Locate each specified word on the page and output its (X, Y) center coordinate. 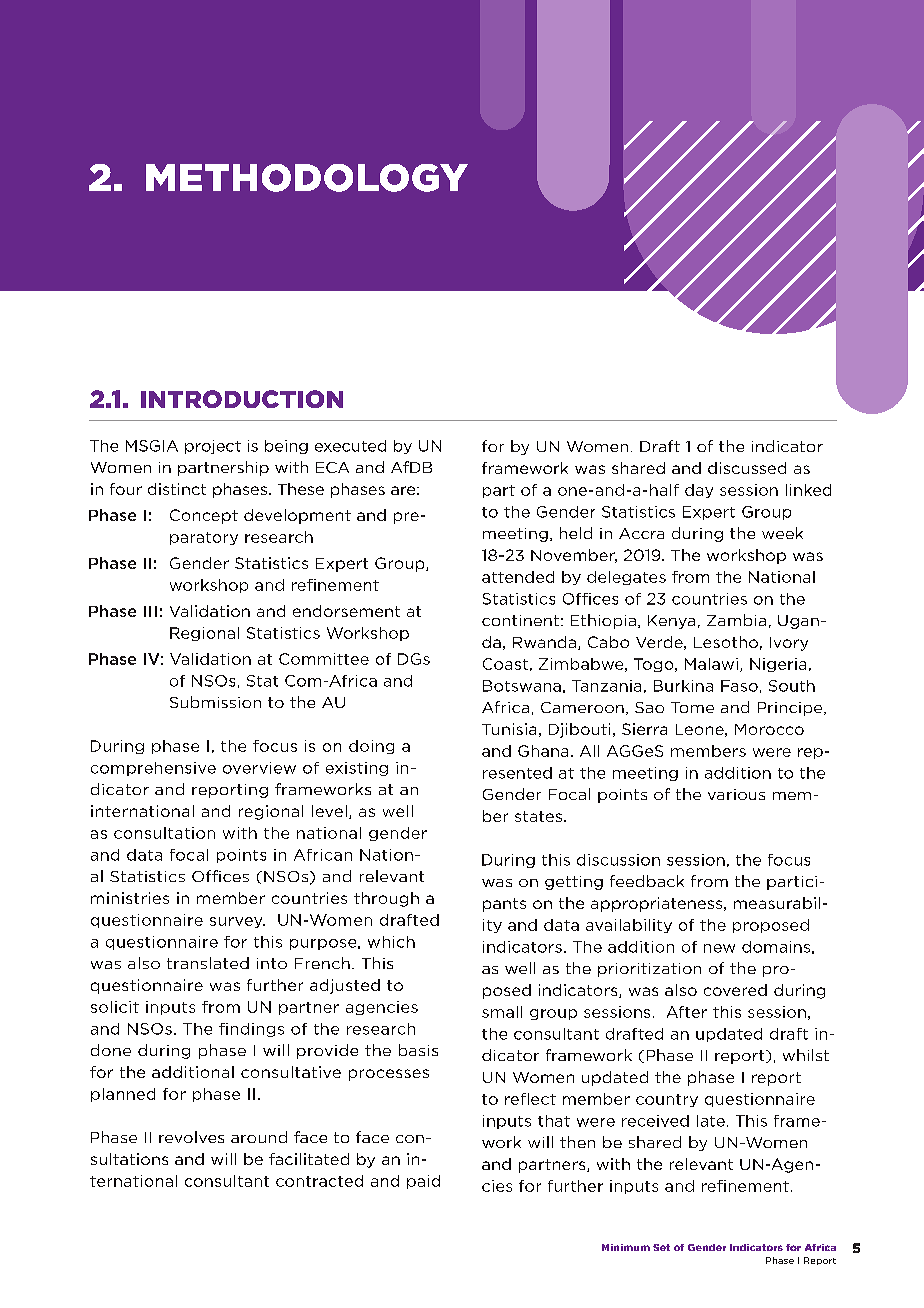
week (782, 533)
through (386, 899)
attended (518, 577)
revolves (191, 1137)
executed (350, 446)
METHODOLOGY (307, 178)
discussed (747, 468)
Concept (204, 516)
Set (661, 1247)
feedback (647, 881)
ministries (130, 898)
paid (423, 1182)
